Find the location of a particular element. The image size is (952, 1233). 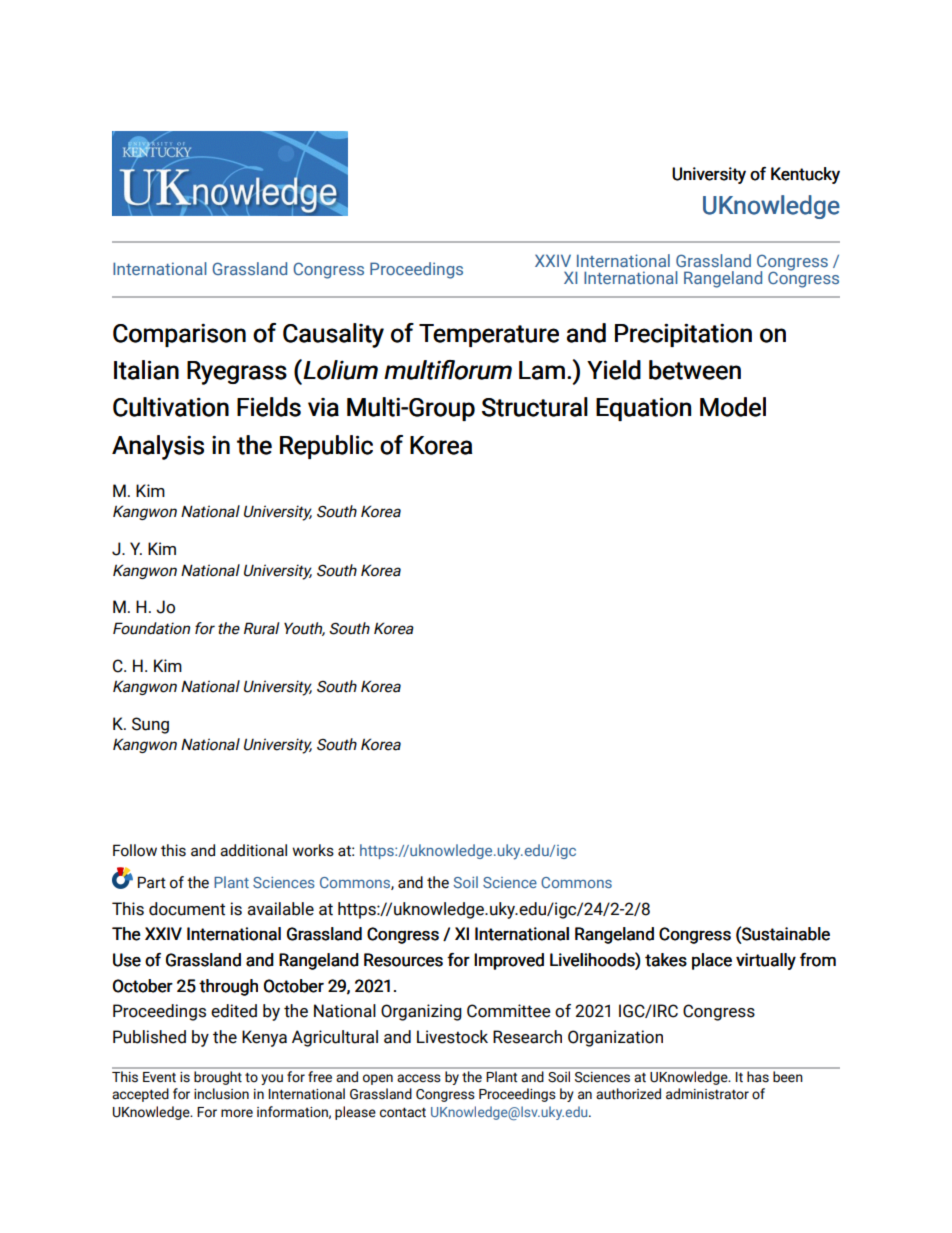

additional is located at coordinates (253, 850).
